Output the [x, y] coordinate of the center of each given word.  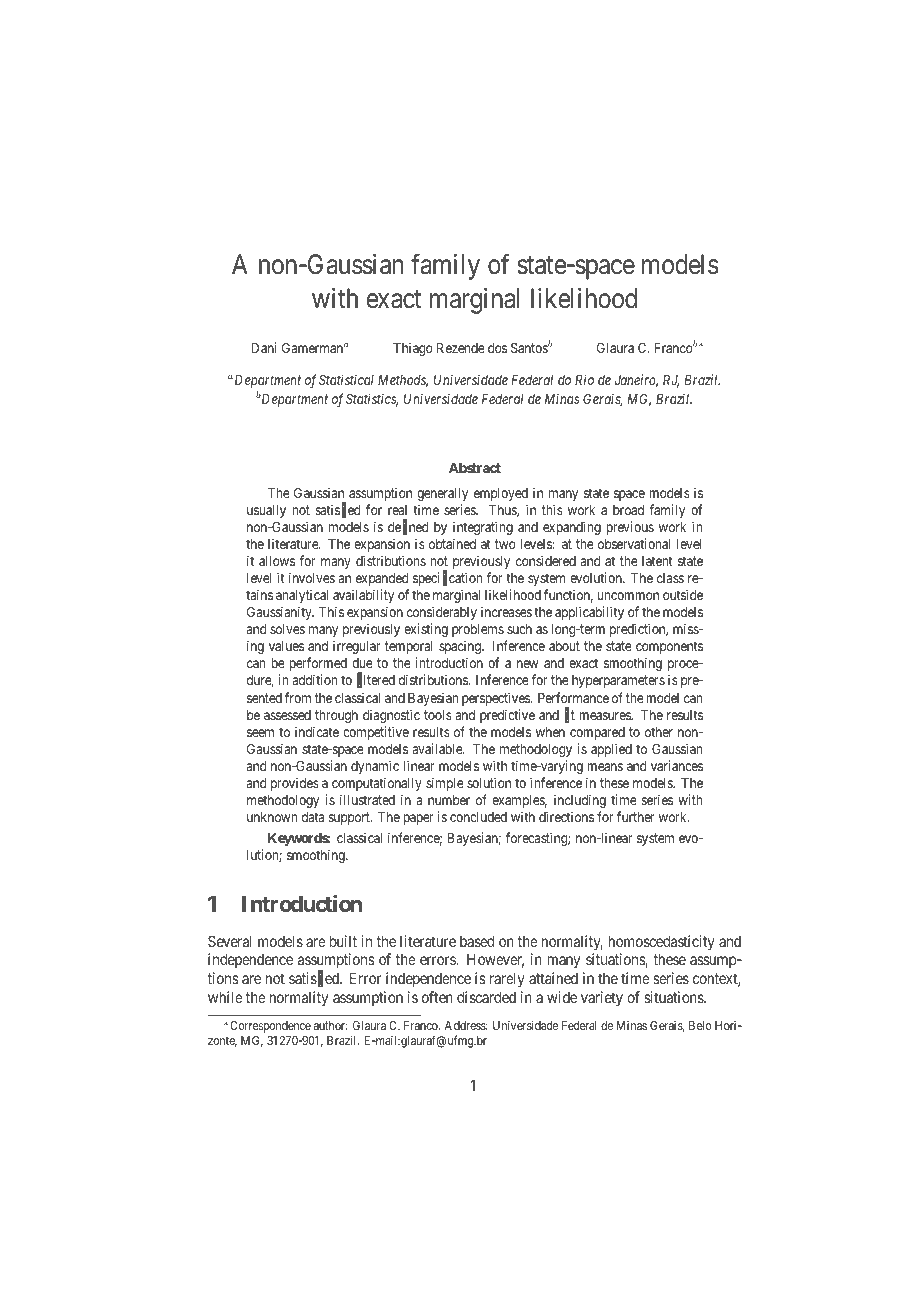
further [636, 816]
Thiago [413, 349]
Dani [264, 347]
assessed [287, 715]
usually [266, 511]
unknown [272, 817]
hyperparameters [618, 681]
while [225, 997]
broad [628, 510]
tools [438, 715]
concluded [478, 817]
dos [497, 348]
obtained [452, 543]
